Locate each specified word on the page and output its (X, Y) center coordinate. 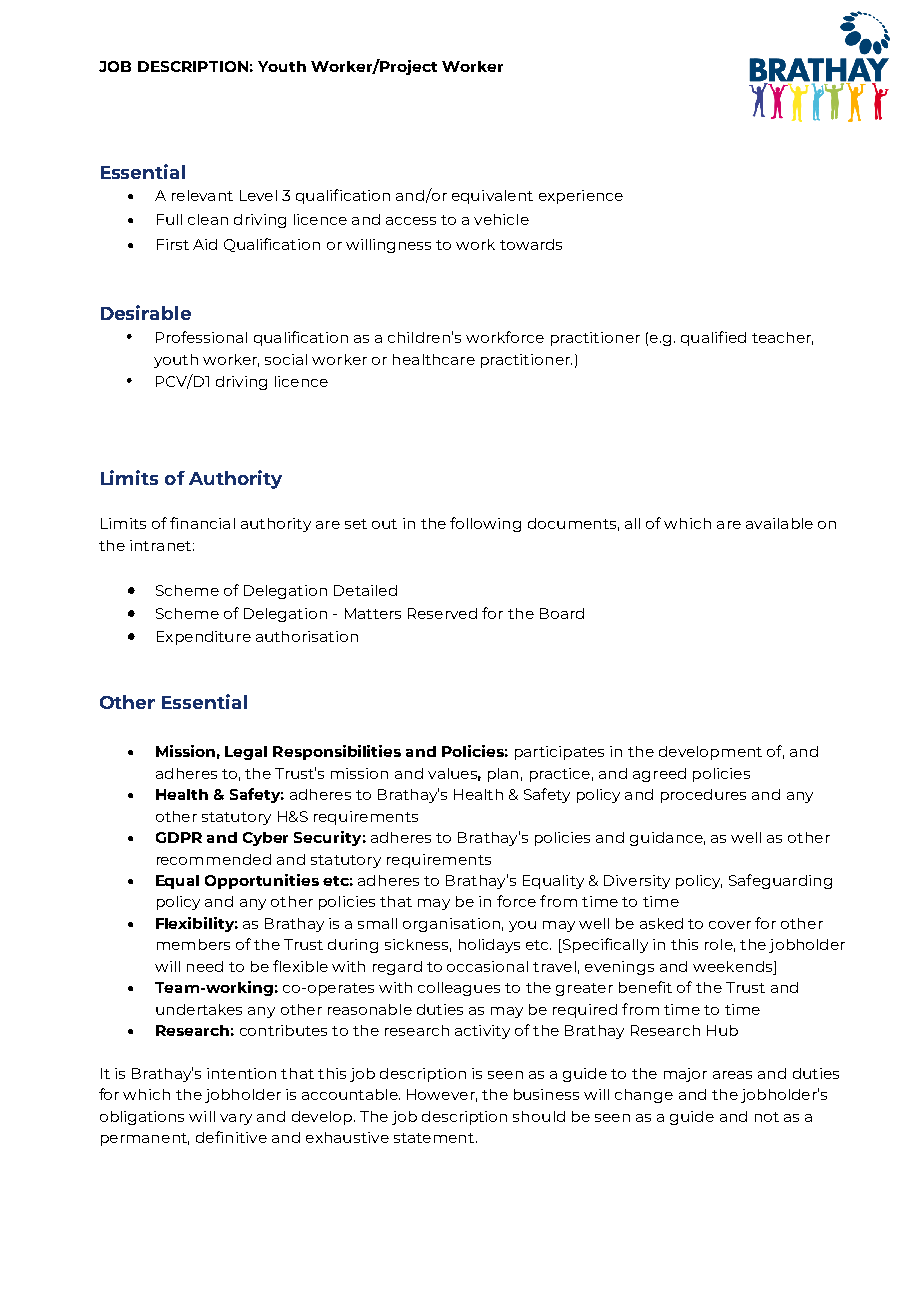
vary (236, 1119)
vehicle (501, 219)
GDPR (179, 837)
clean (208, 219)
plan (503, 775)
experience (581, 197)
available (779, 523)
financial (202, 523)
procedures (703, 796)
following (485, 524)
